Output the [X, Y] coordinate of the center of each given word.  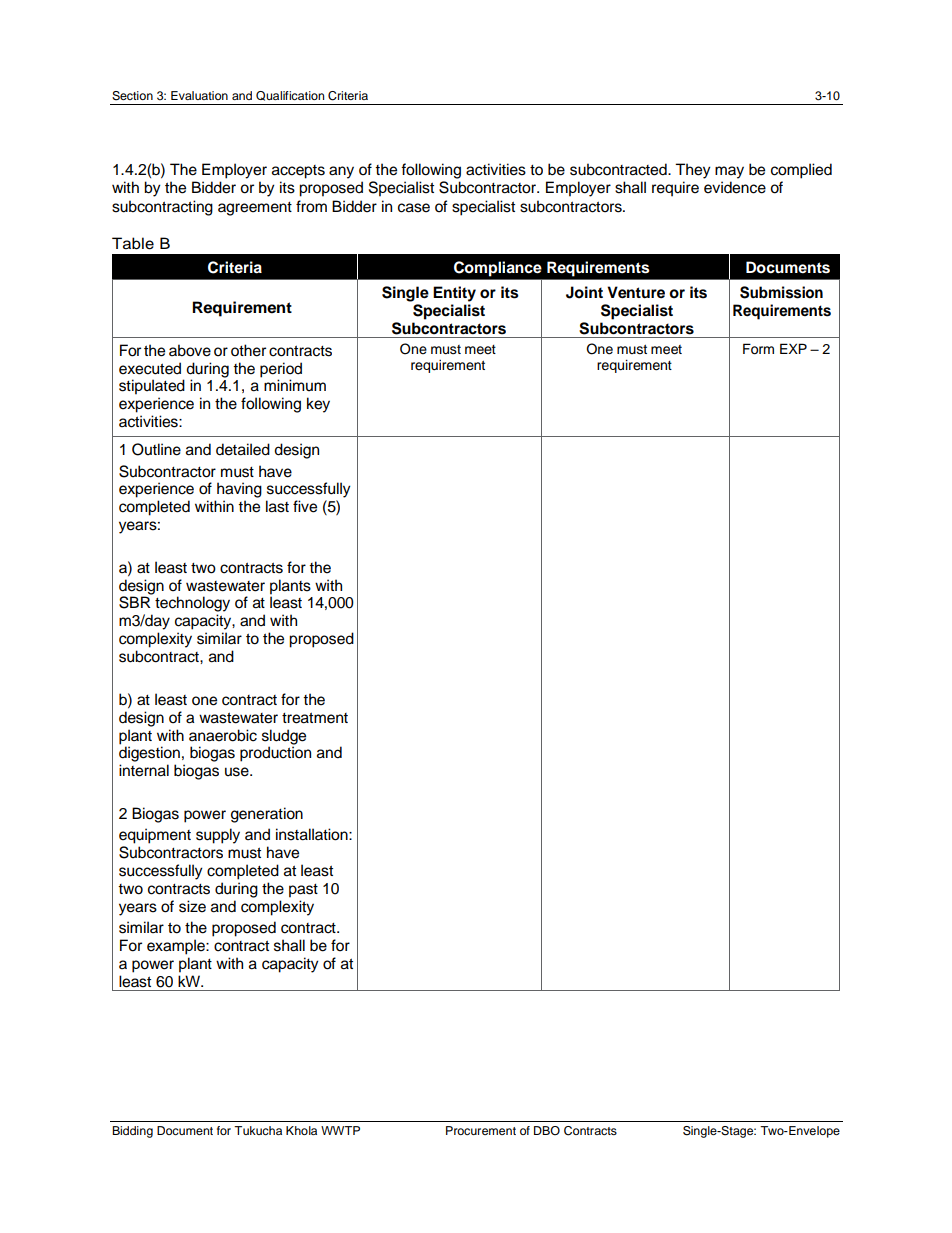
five [305, 506]
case [414, 208]
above [190, 350]
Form [758, 349]
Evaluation [199, 95]
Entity [454, 294]
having [239, 490]
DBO [547, 1130]
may [729, 172]
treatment [315, 718]
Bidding [132, 1132]
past [303, 891]
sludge [284, 738]
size [192, 906]
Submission [781, 292]
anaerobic [223, 735]
